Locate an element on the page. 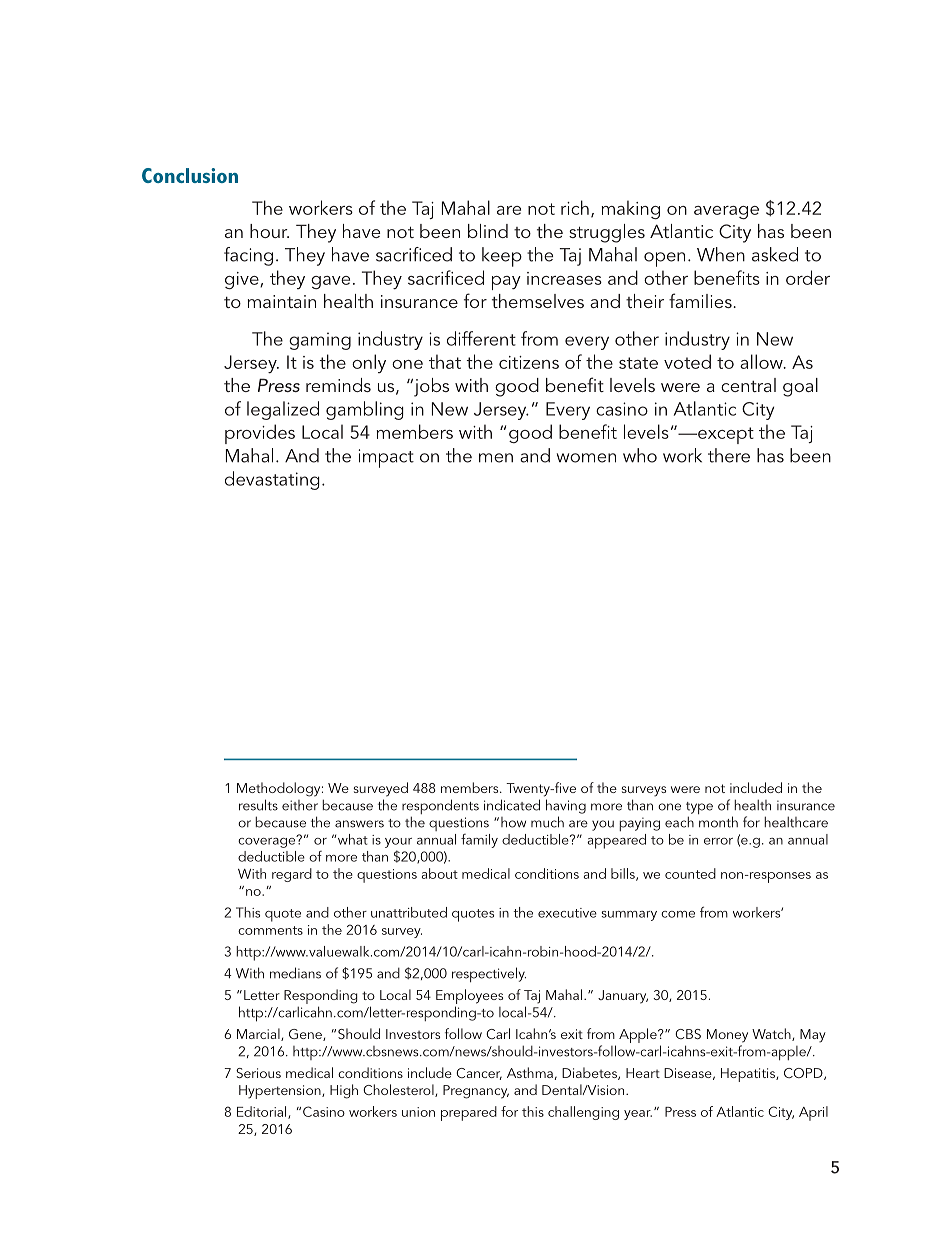 The width and height of the document is (952, 1233). family is located at coordinates (479, 841).
